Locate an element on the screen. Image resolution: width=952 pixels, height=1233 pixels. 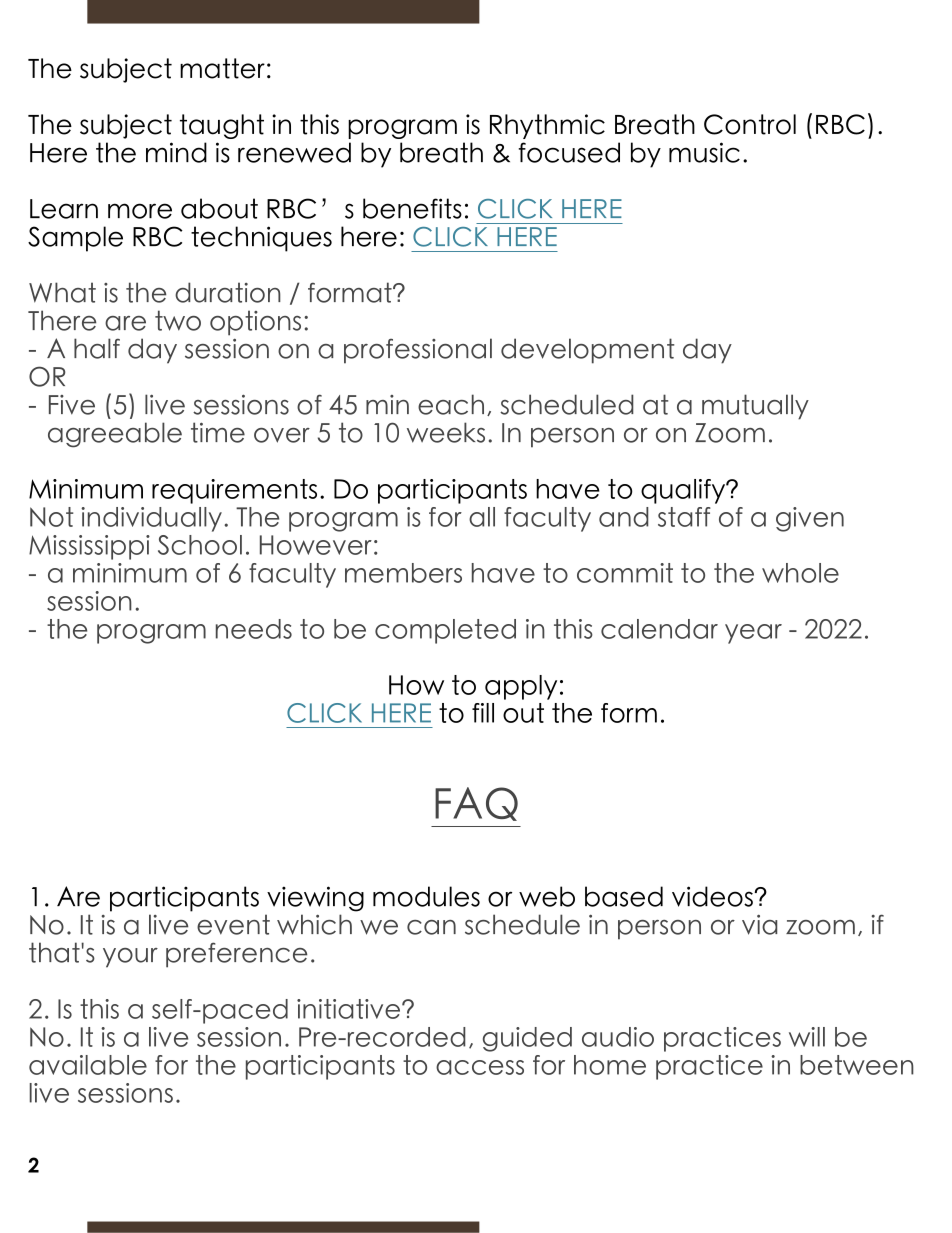
access is located at coordinates (480, 1067).
